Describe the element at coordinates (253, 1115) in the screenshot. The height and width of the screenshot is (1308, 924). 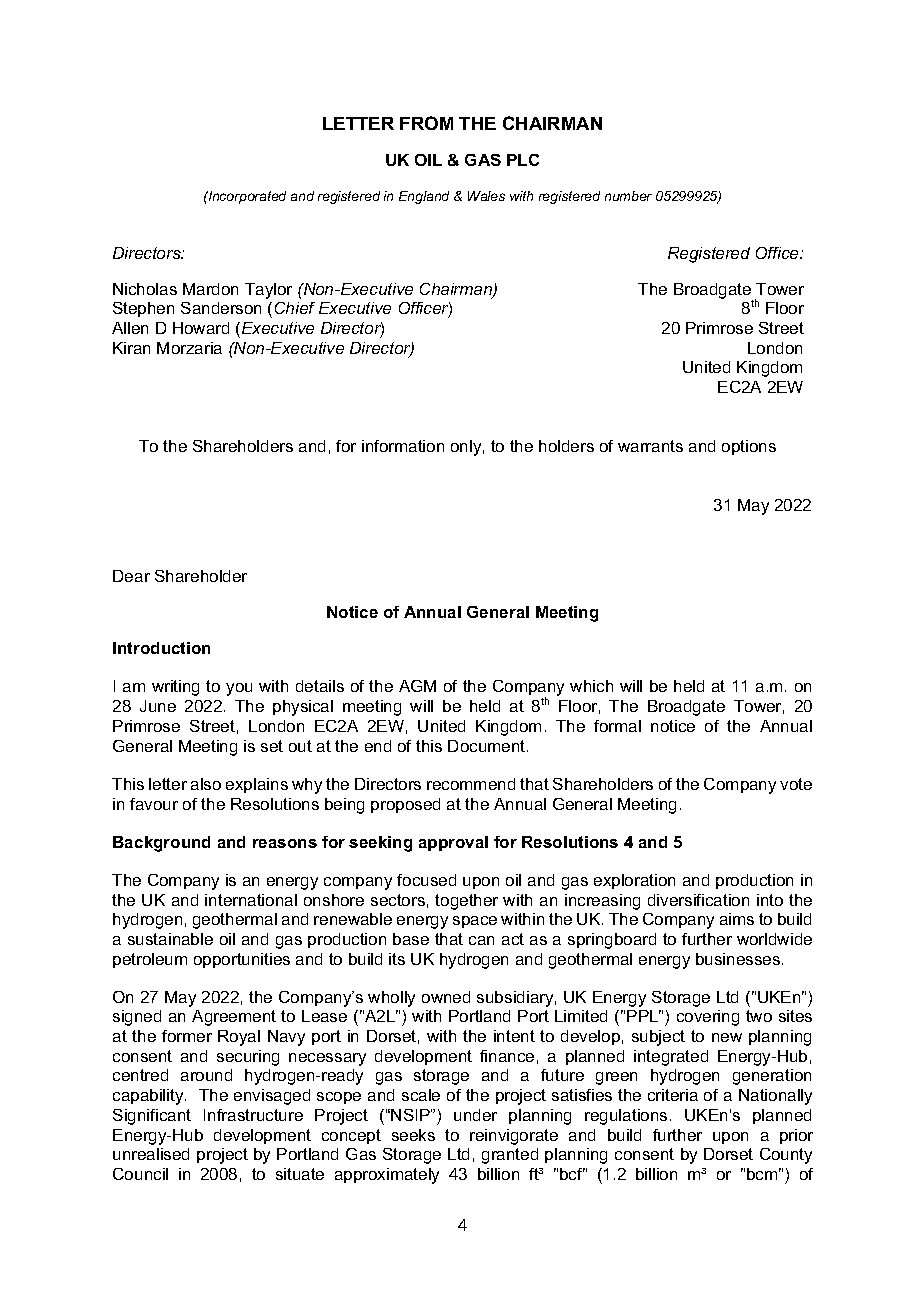
I see `Infrastructure` at that location.
